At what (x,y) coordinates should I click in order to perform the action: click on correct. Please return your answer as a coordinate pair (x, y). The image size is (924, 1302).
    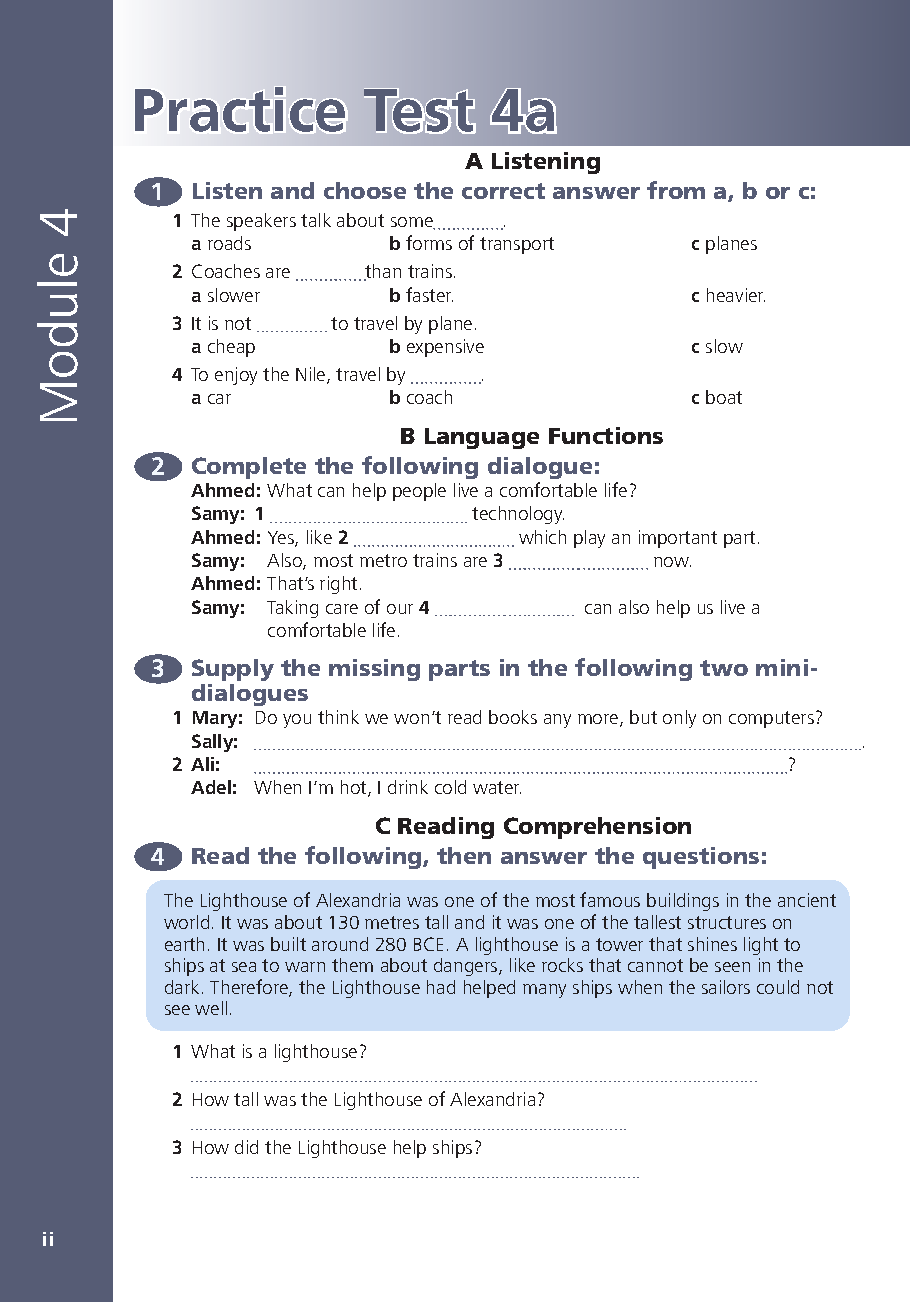
    Looking at the image, I should click on (503, 191).
